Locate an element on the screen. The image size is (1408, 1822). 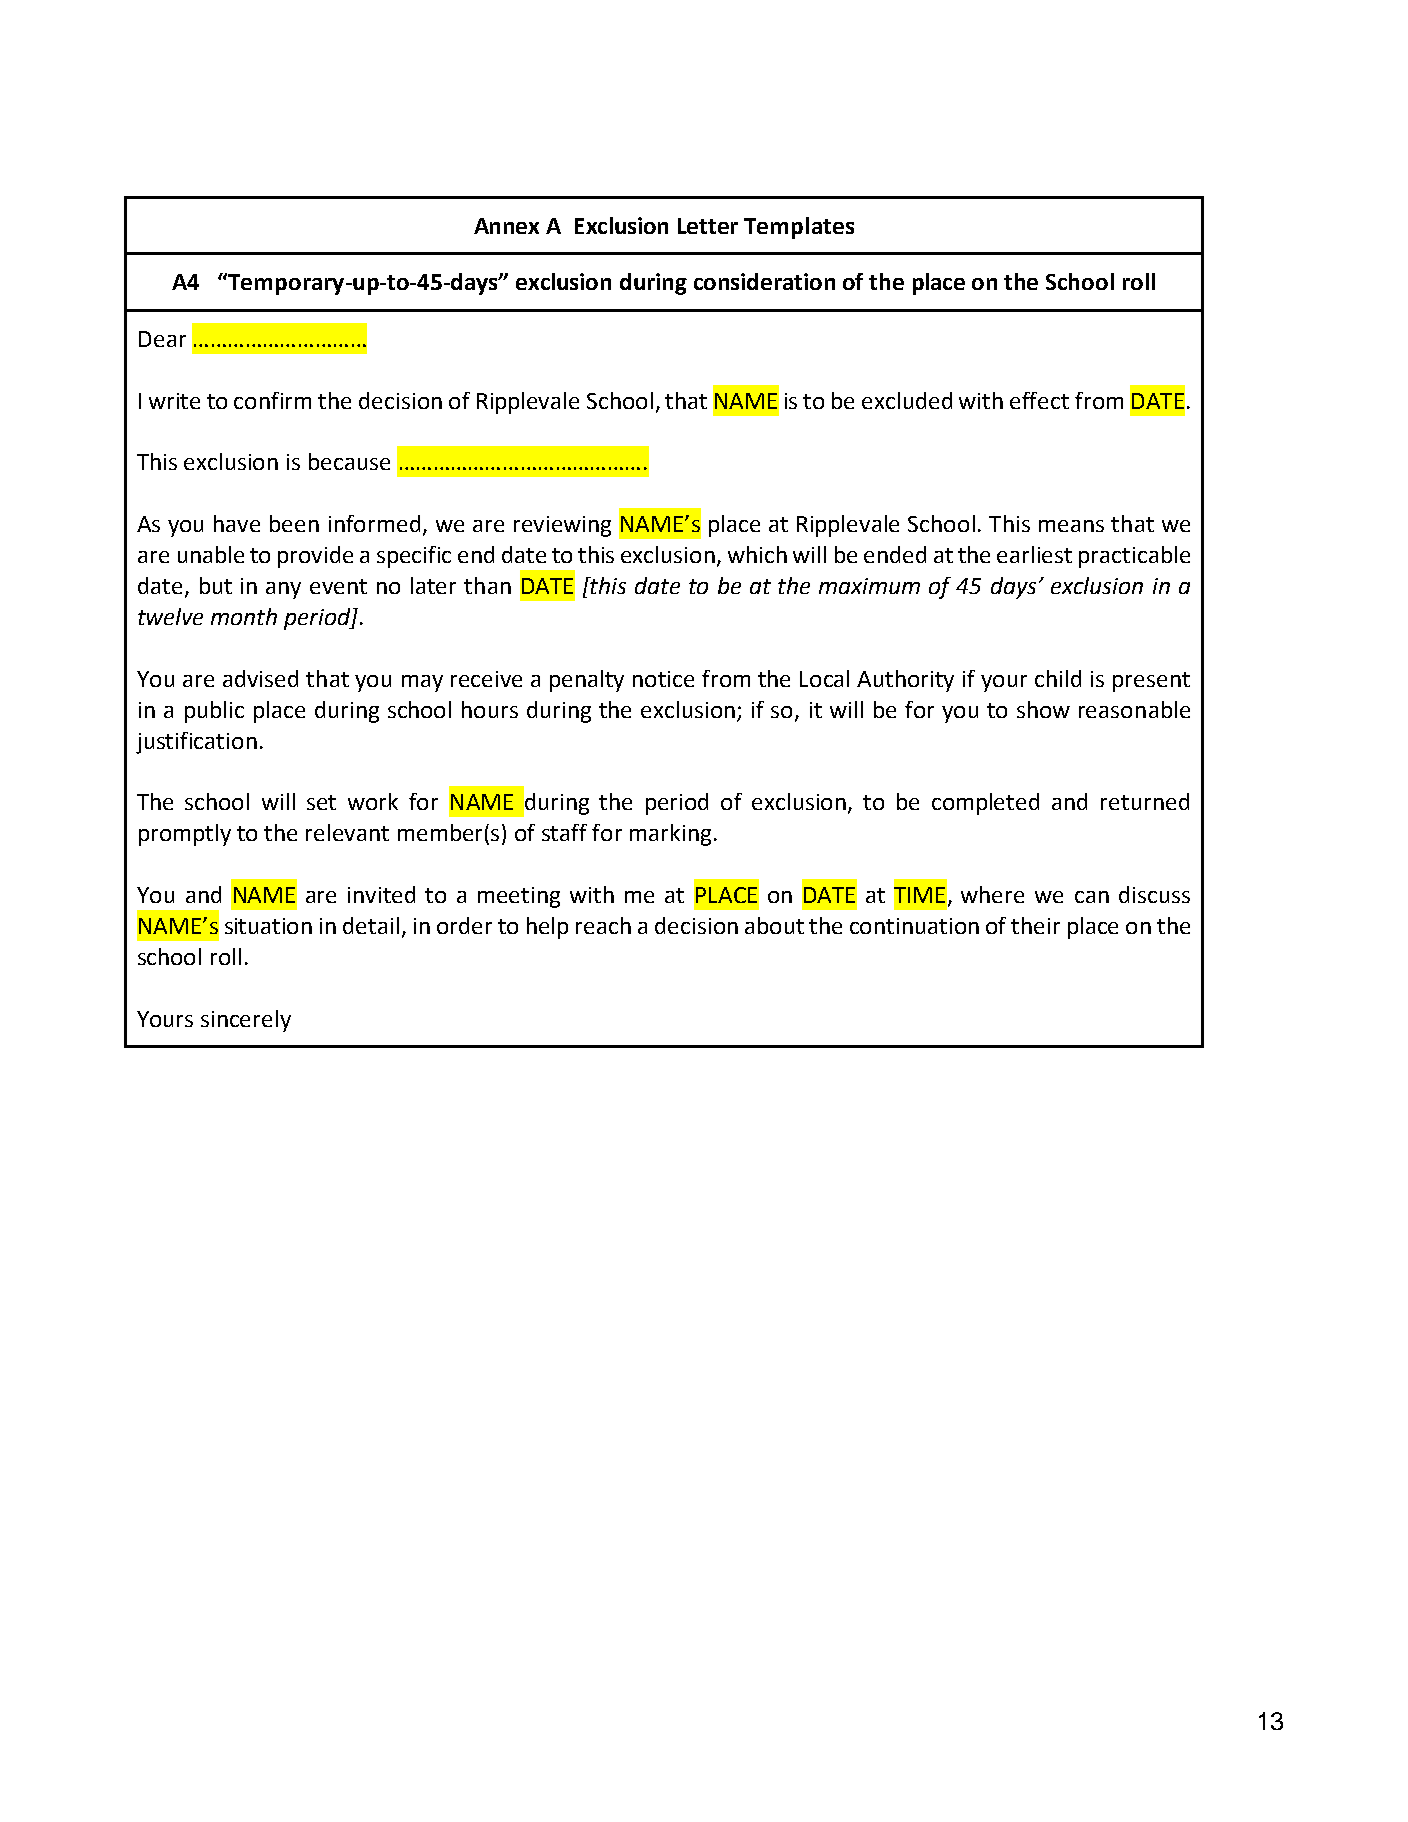
Templates is located at coordinates (799, 228).
